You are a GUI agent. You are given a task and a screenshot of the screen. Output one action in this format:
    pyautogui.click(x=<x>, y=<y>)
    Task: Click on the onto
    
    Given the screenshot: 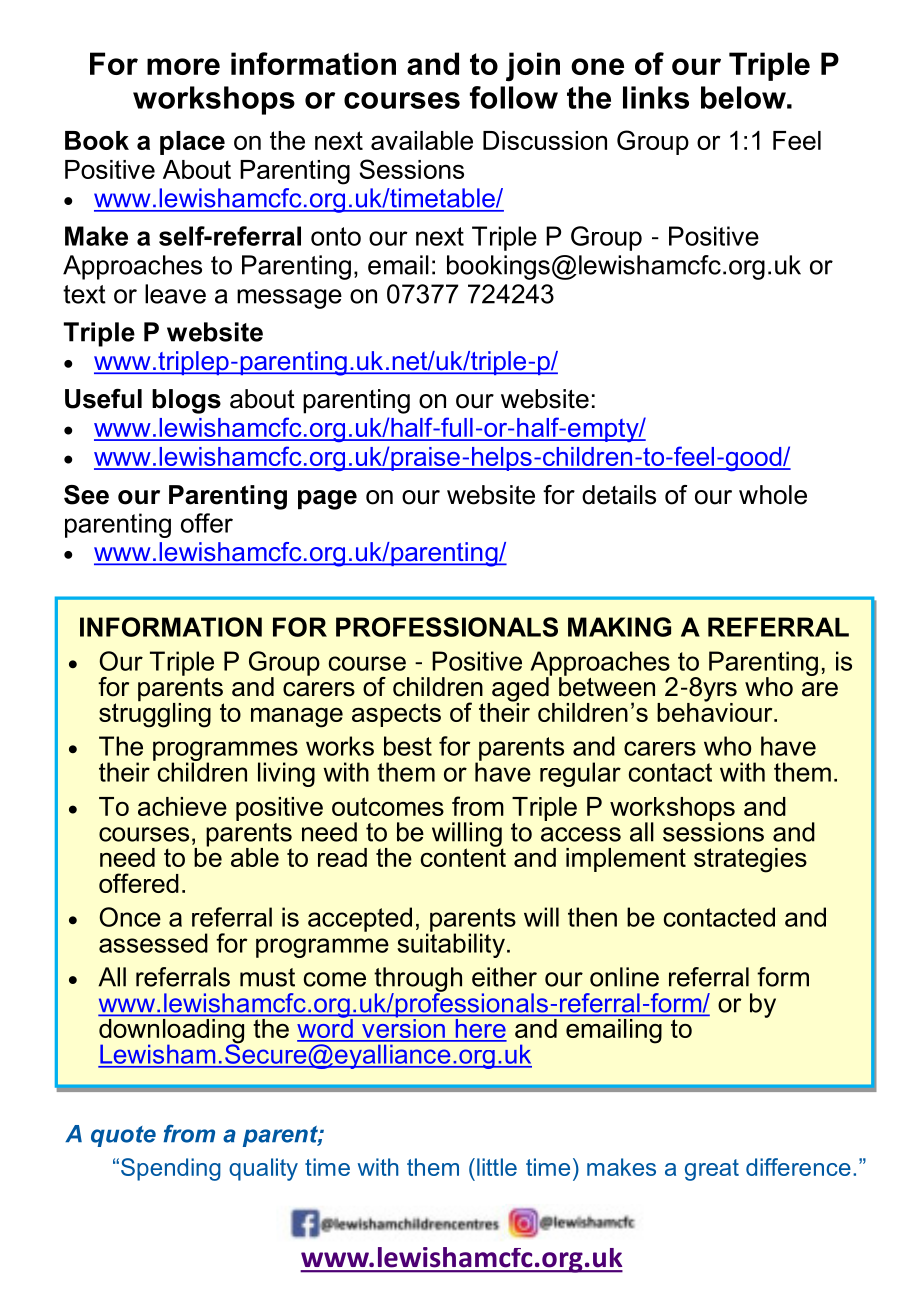 What is the action you would take?
    pyautogui.click(x=336, y=236)
